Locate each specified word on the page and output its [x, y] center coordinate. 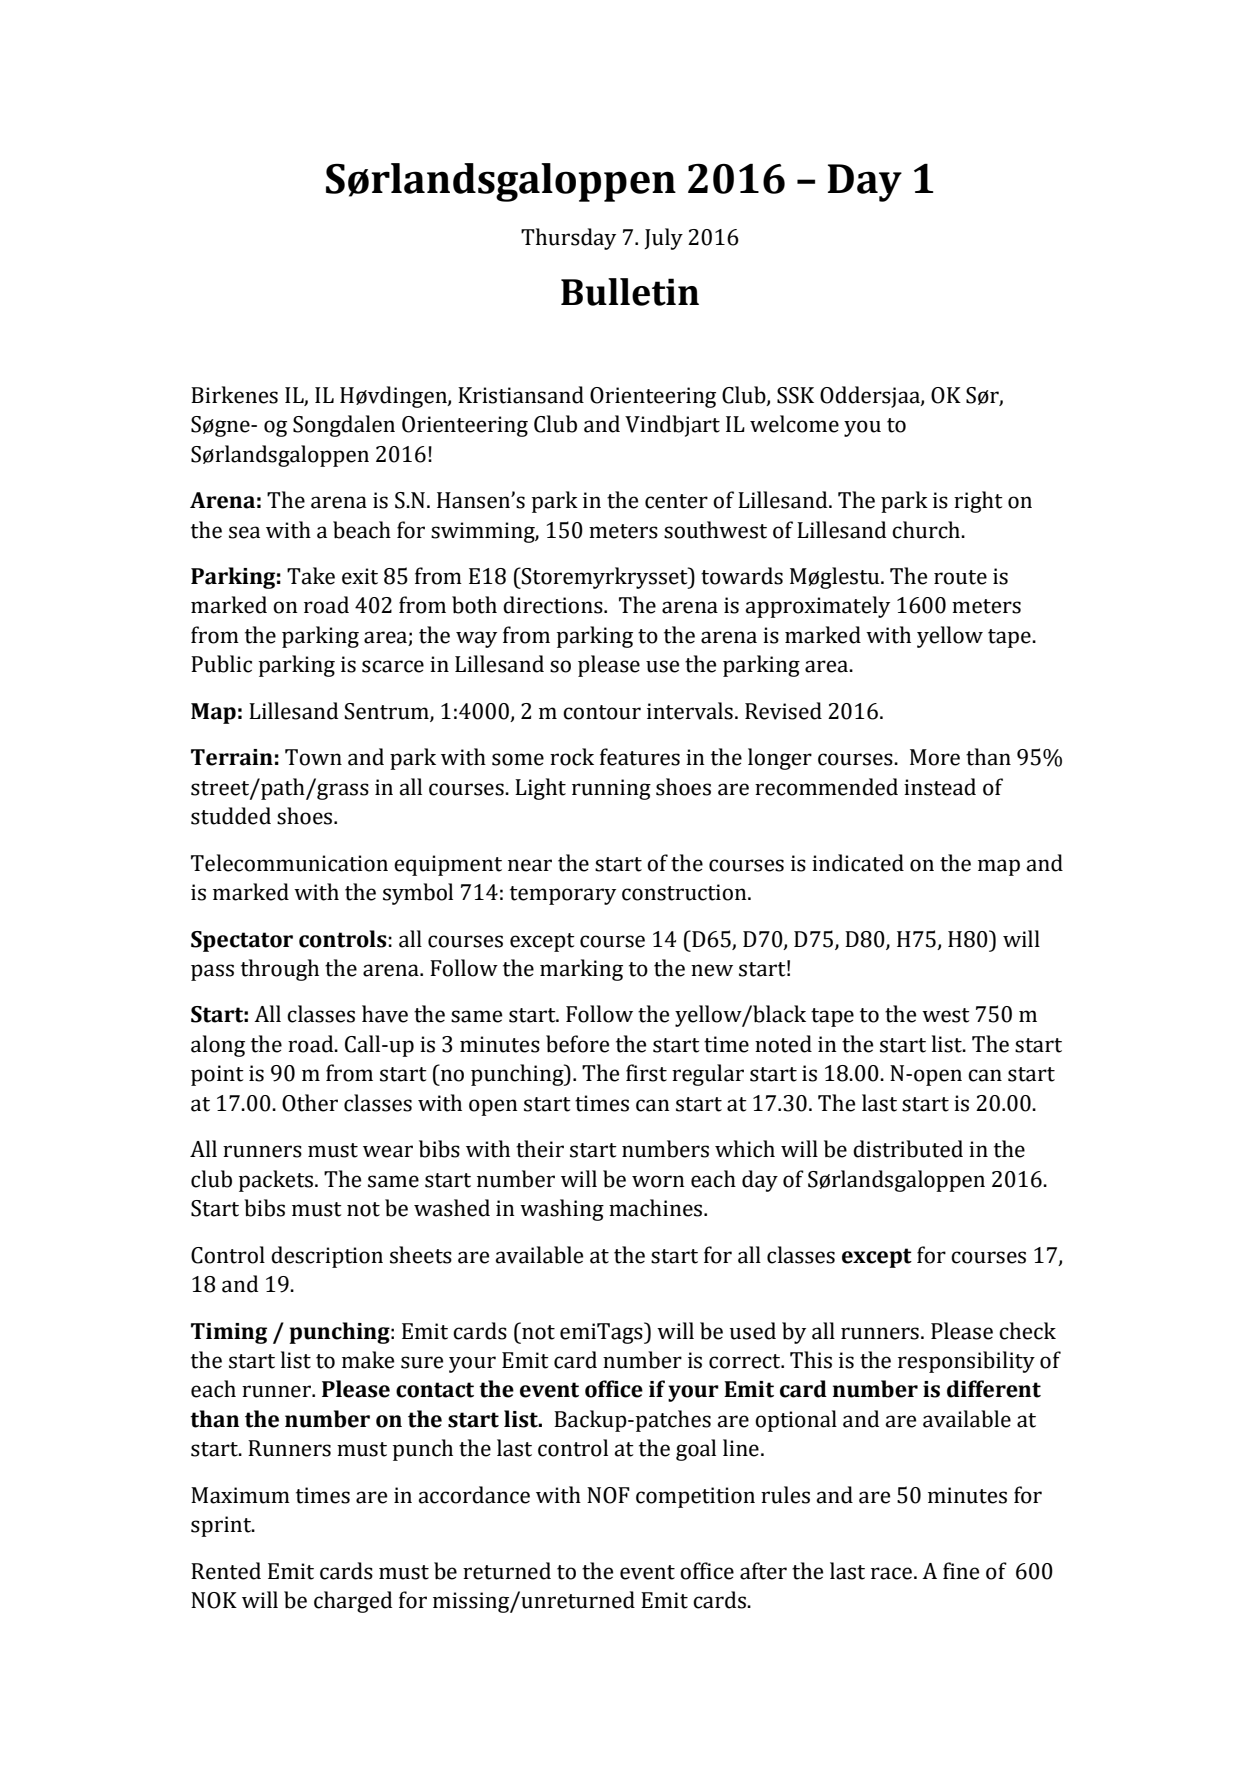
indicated [858, 863]
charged [353, 1602]
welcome [794, 424]
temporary [563, 895]
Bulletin [630, 292]
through [280, 970]
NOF [608, 1495]
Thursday [568, 239]
